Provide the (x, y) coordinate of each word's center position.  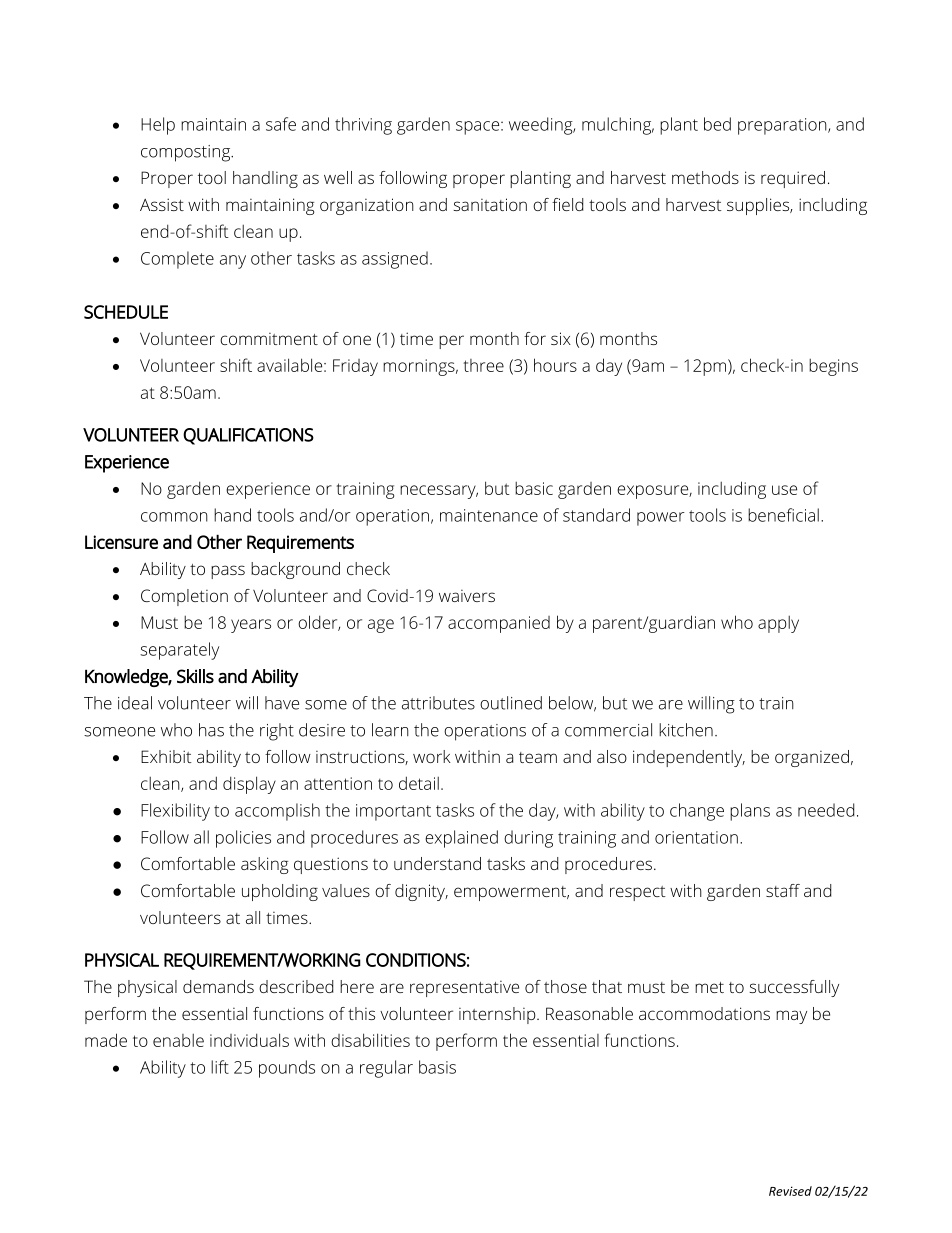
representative (464, 989)
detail (419, 783)
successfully (794, 988)
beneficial (783, 515)
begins (833, 367)
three (484, 365)
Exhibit (166, 756)
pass (228, 572)
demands (218, 986)
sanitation (490, 204)
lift (220, 1067)
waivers (467, 596)
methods (705, 177)
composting (186, 153)
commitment (269, 339)
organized (812, 758)
